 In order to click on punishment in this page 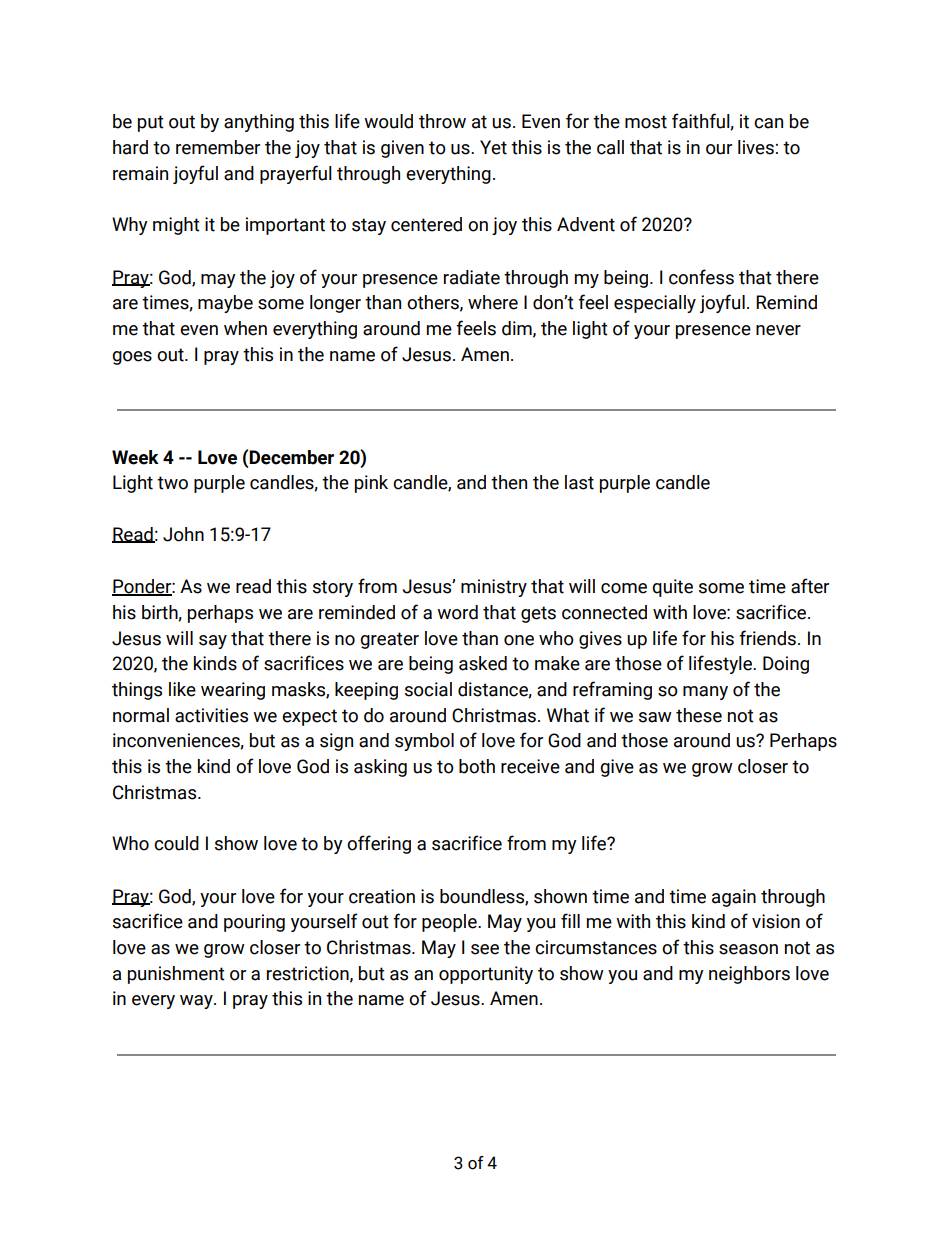, I will do `click(176, 975)`.
